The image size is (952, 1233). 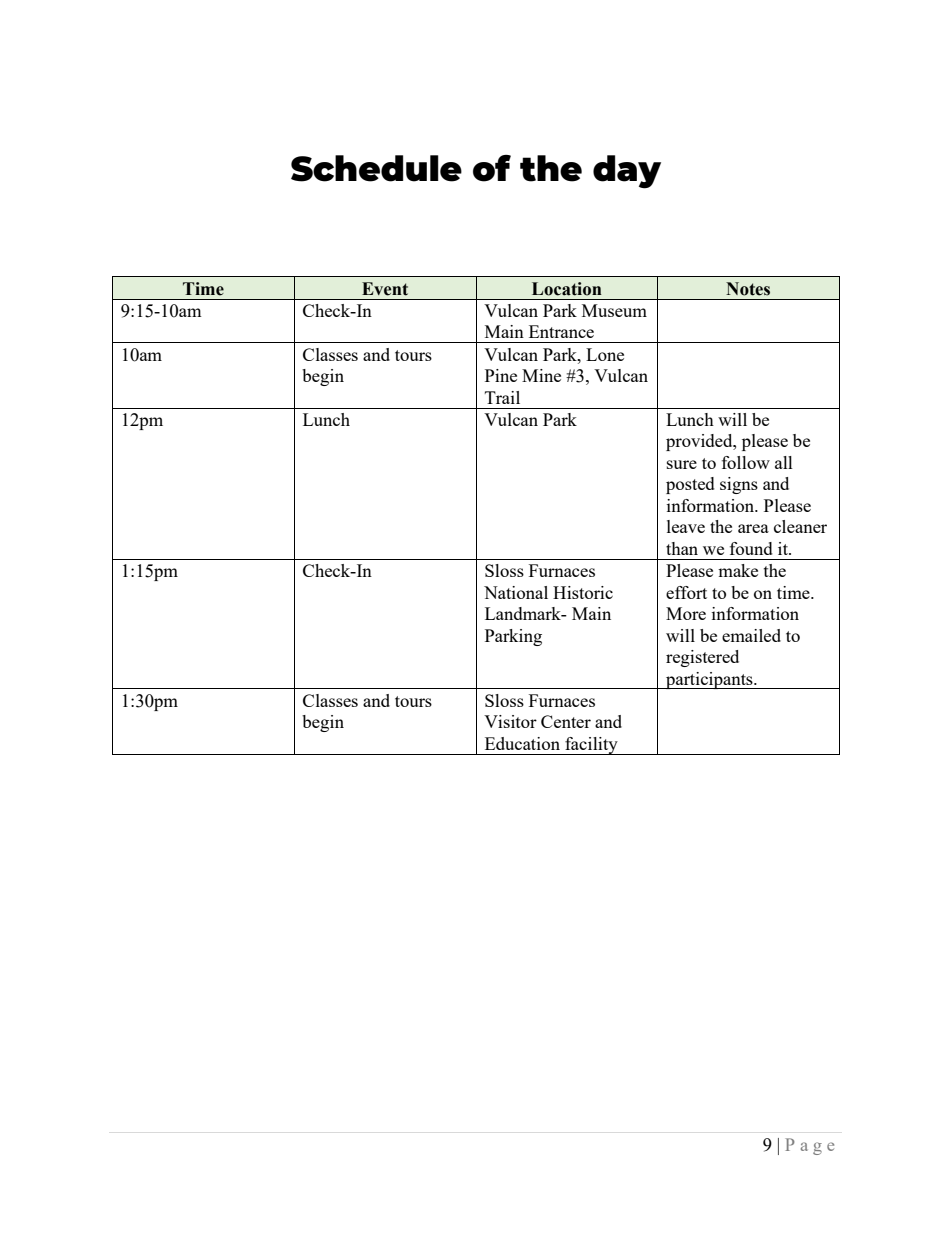 What do you see at coordinates (809, 1146) in the screenshot?
I see `Page` at bounding box center [809, 1146].
